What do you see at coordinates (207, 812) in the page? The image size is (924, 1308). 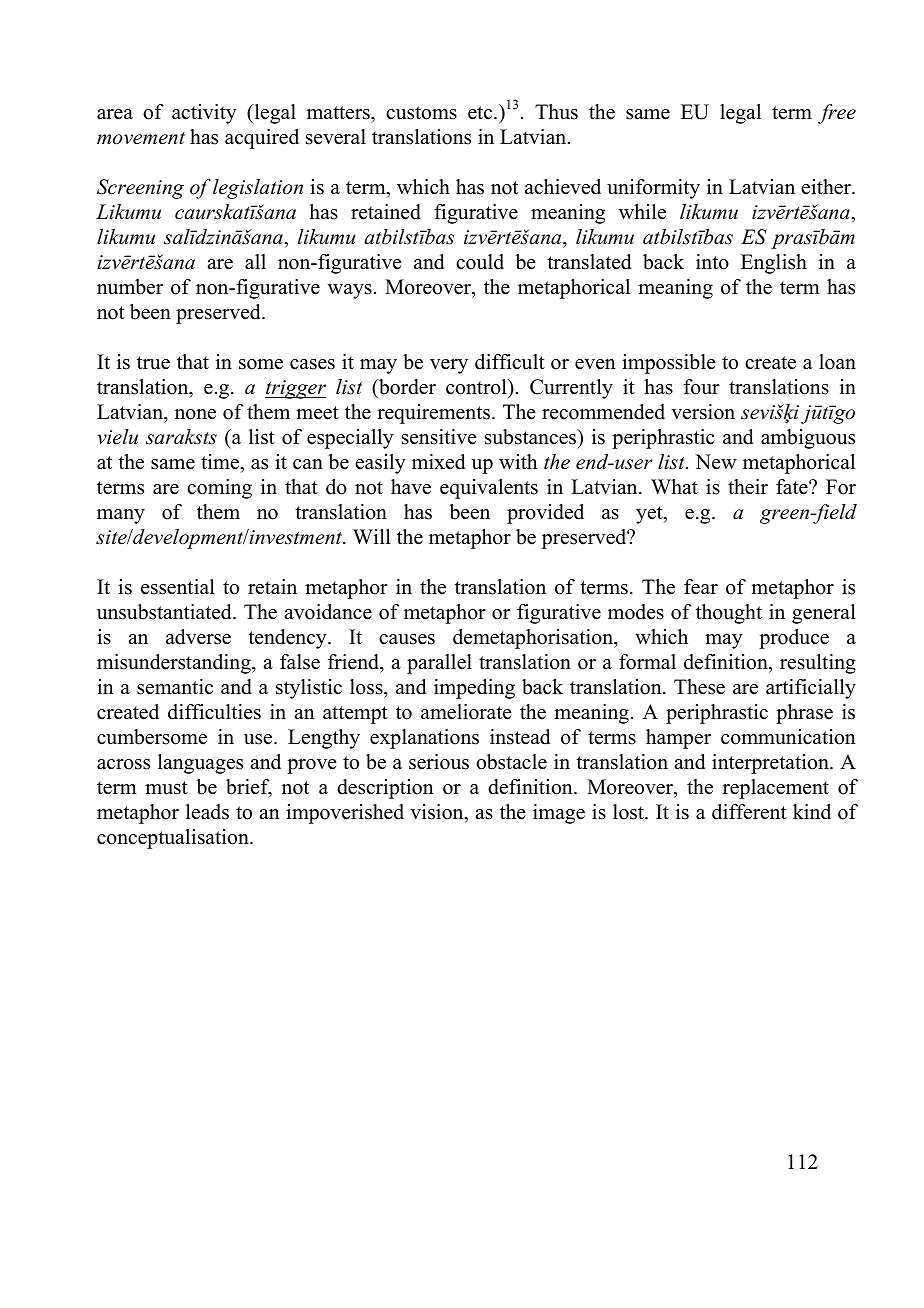 I see `leads` at bounding box center [207, 812].
